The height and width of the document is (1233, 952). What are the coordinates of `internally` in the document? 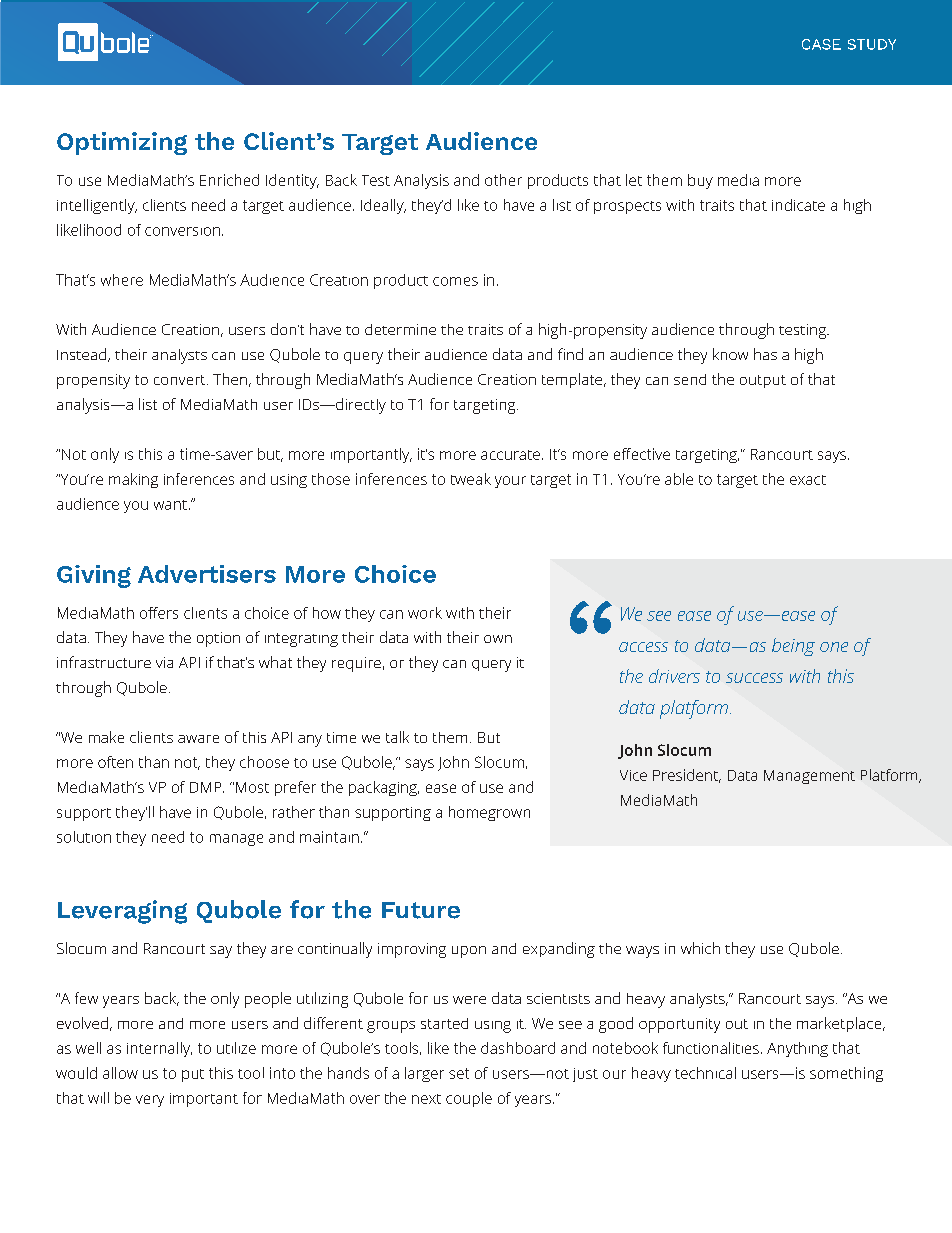 It's located at (159, 1049).
